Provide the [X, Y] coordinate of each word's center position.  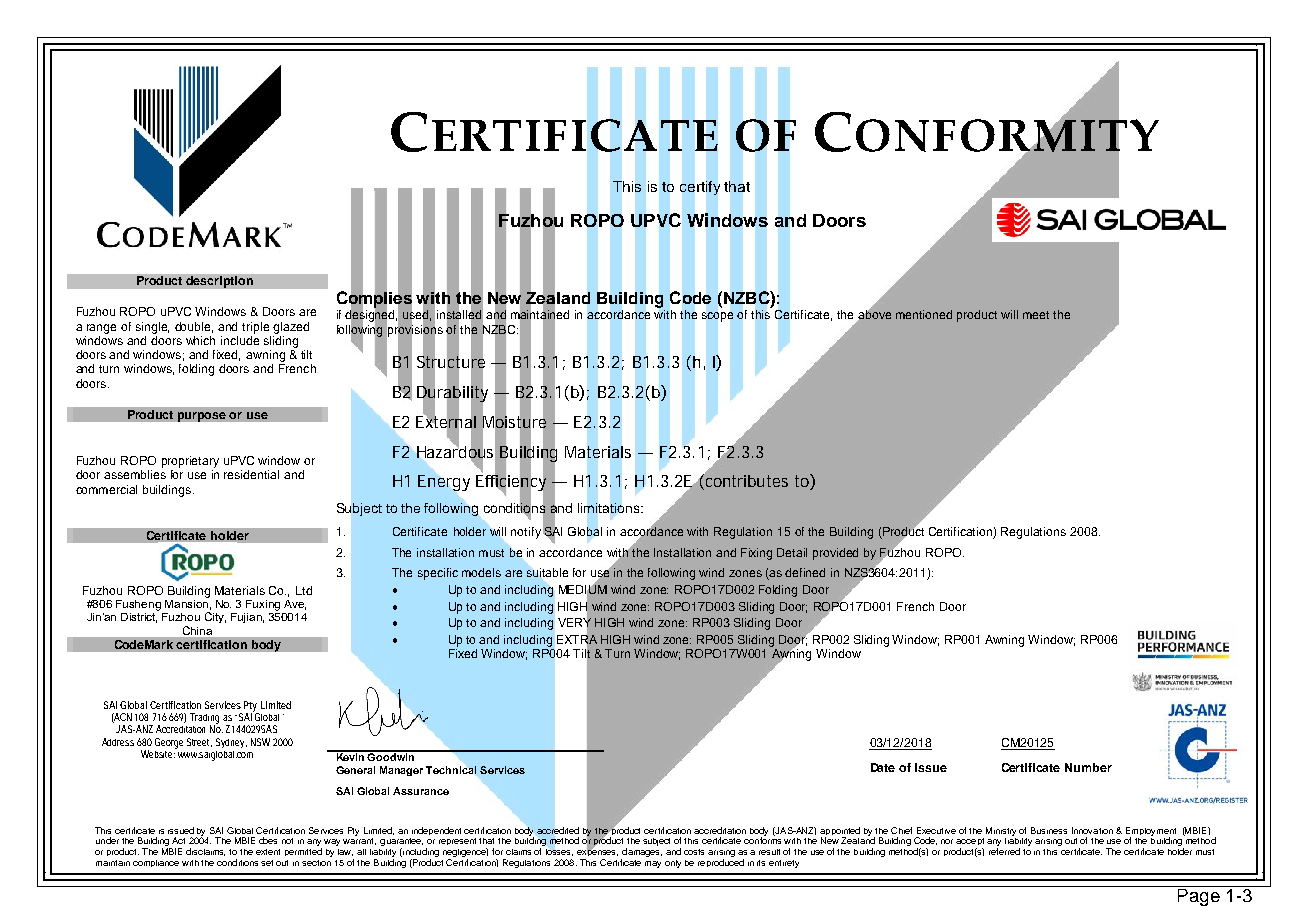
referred [1004, 851]
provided [835, 554]
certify [700, 188]
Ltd [304, 590]
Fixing [756, 554]
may [653, 864]
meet [1036, 315]
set [267, 863]
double [194, 327]
